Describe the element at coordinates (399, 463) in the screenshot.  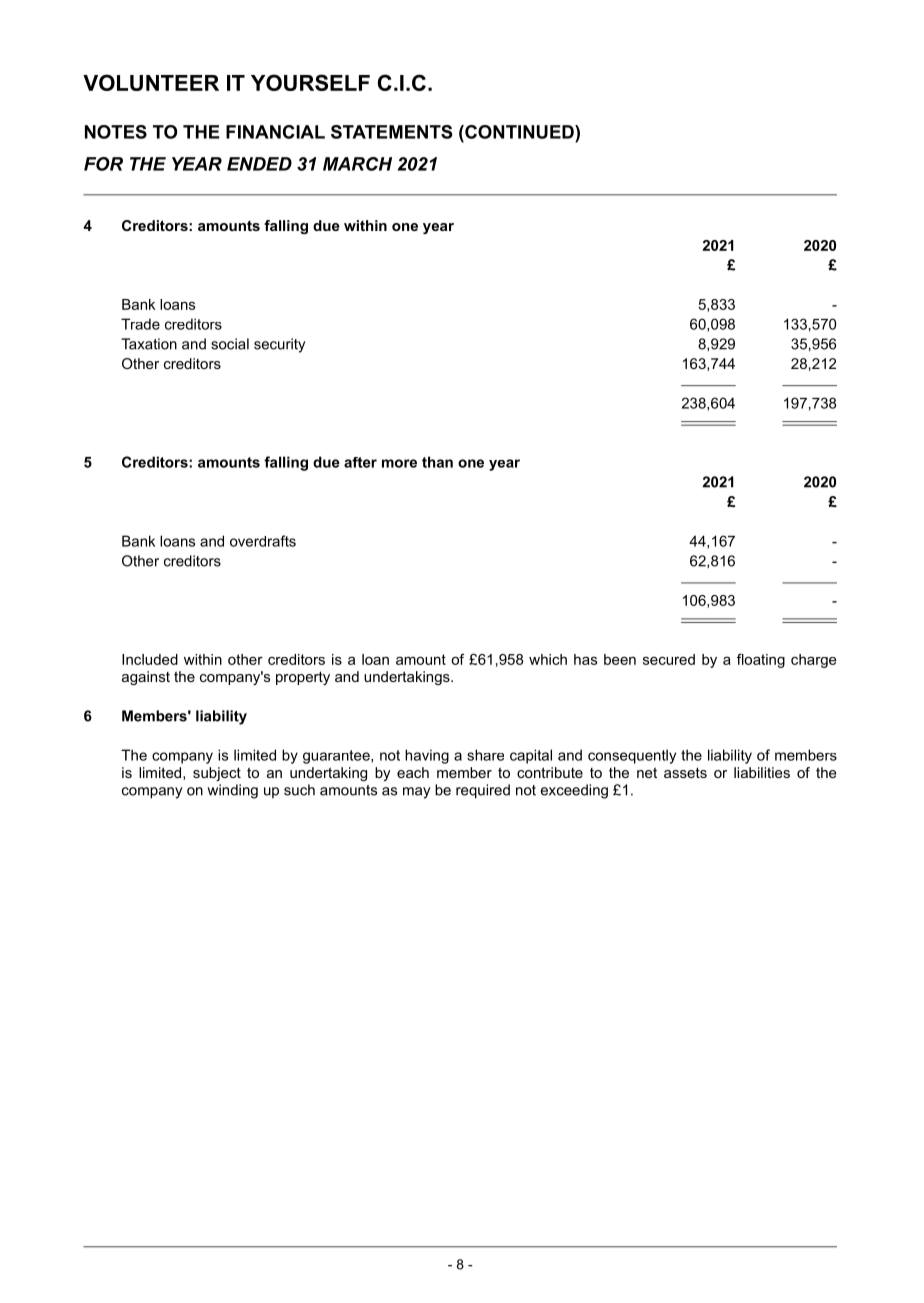
I see `more` at that location.
